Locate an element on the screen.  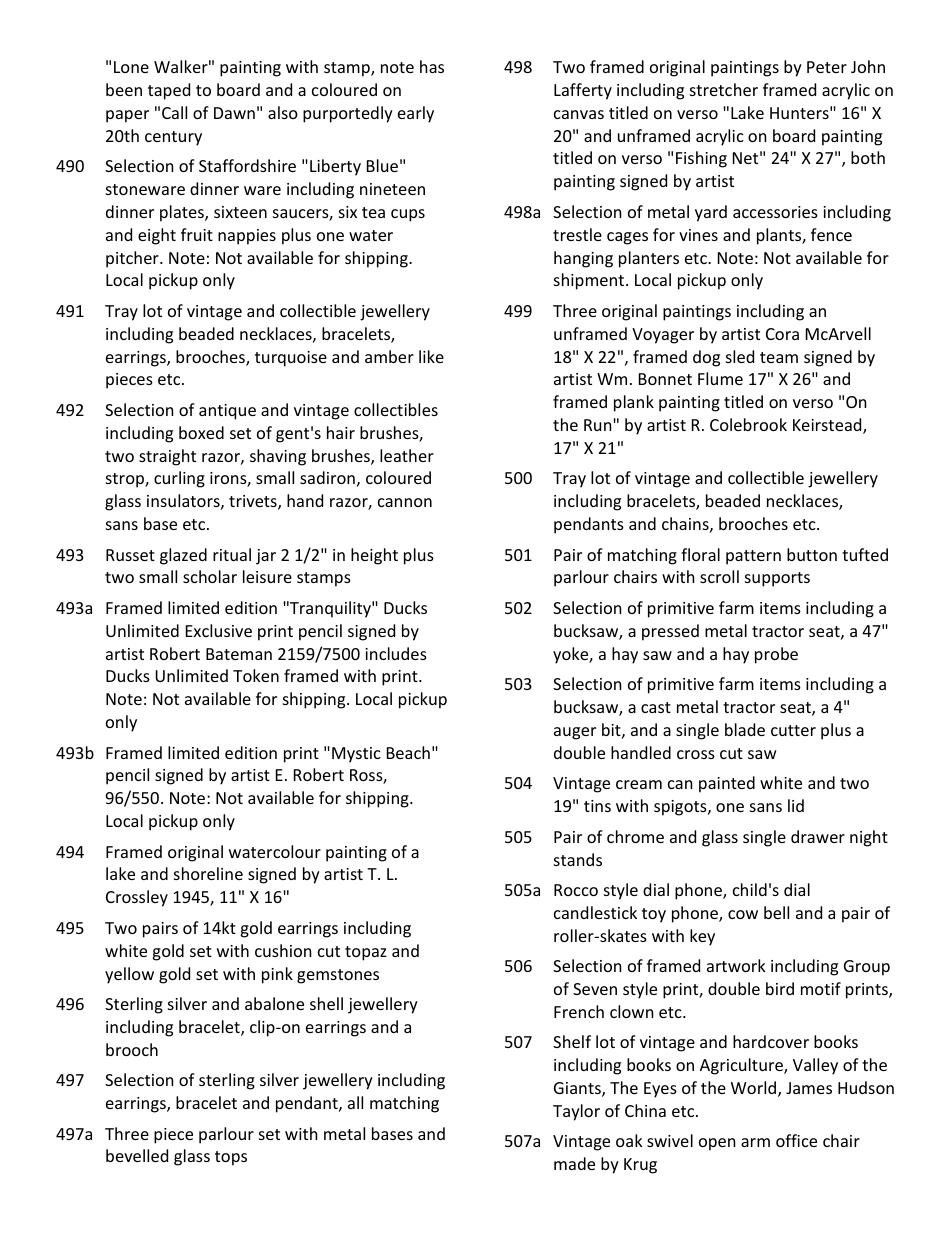
bell is located at coordinates (776, 912).
